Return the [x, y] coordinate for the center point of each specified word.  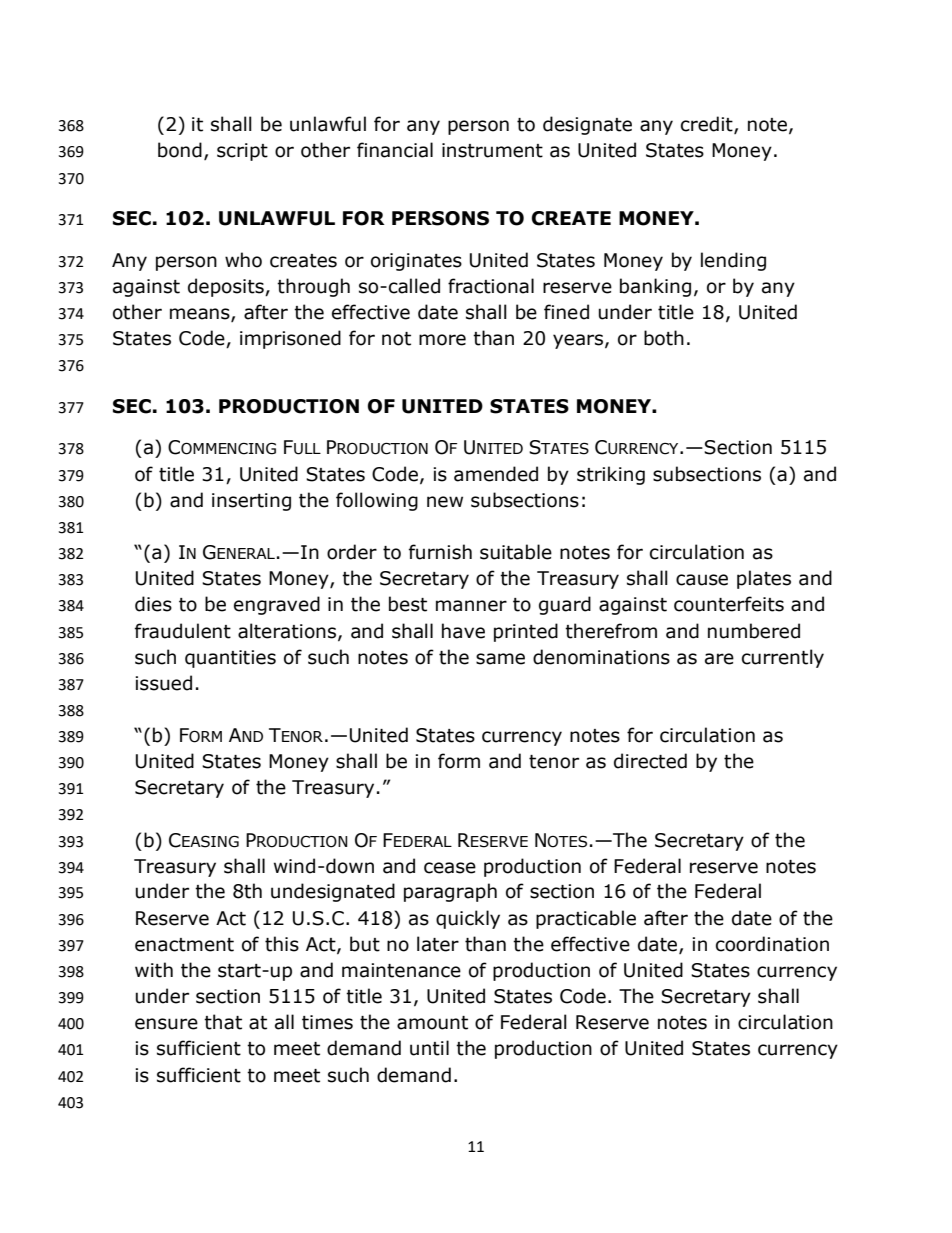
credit [708, 125]
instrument [492, 150]
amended [496, 474]
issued [163, 683]
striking [611, 475]
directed [650, 761]
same [500, 659]
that [223, 1022]
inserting [251, 502]
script [242, 152]
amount [432, 1023]
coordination [772, 944]
